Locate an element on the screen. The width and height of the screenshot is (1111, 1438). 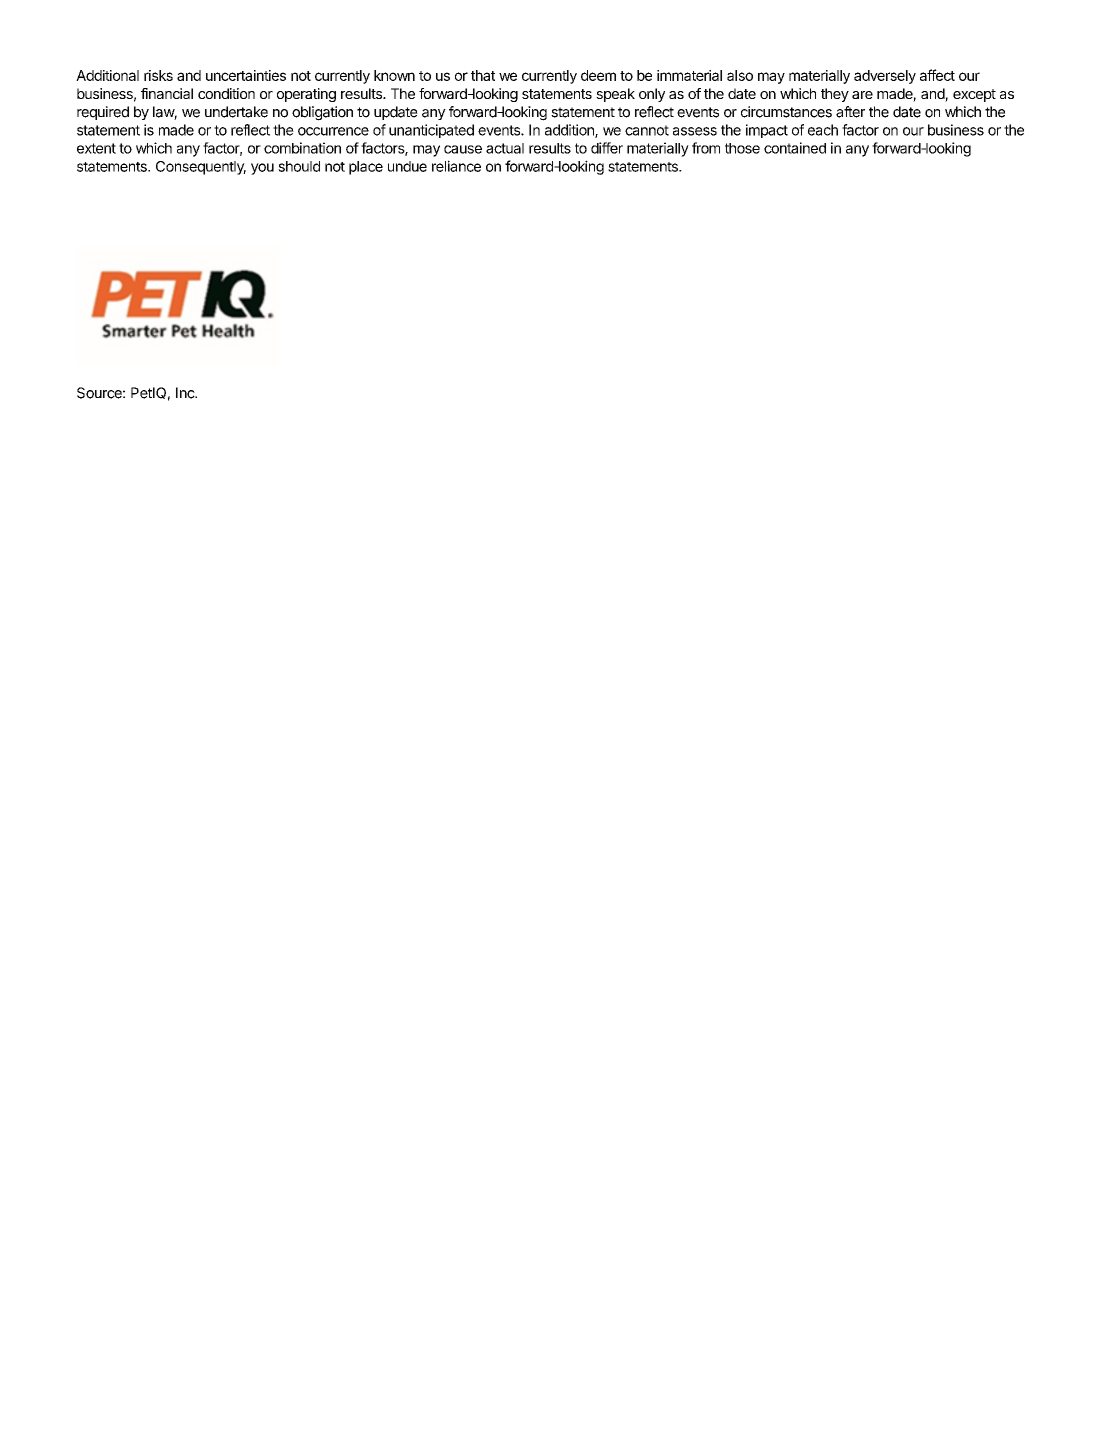
those is located at coordinates (742, 148).
